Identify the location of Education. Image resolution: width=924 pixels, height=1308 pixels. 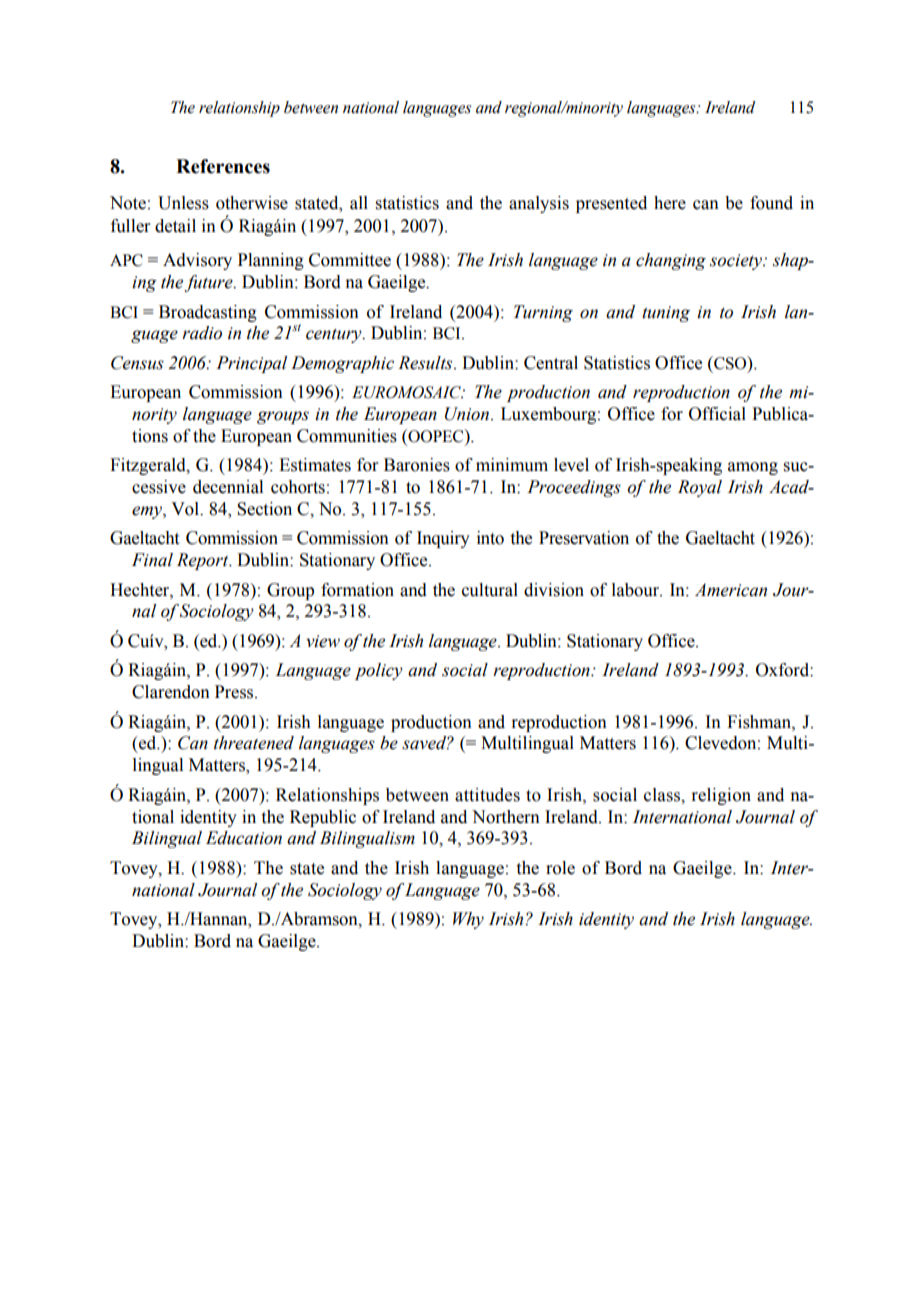
(244, 838).
